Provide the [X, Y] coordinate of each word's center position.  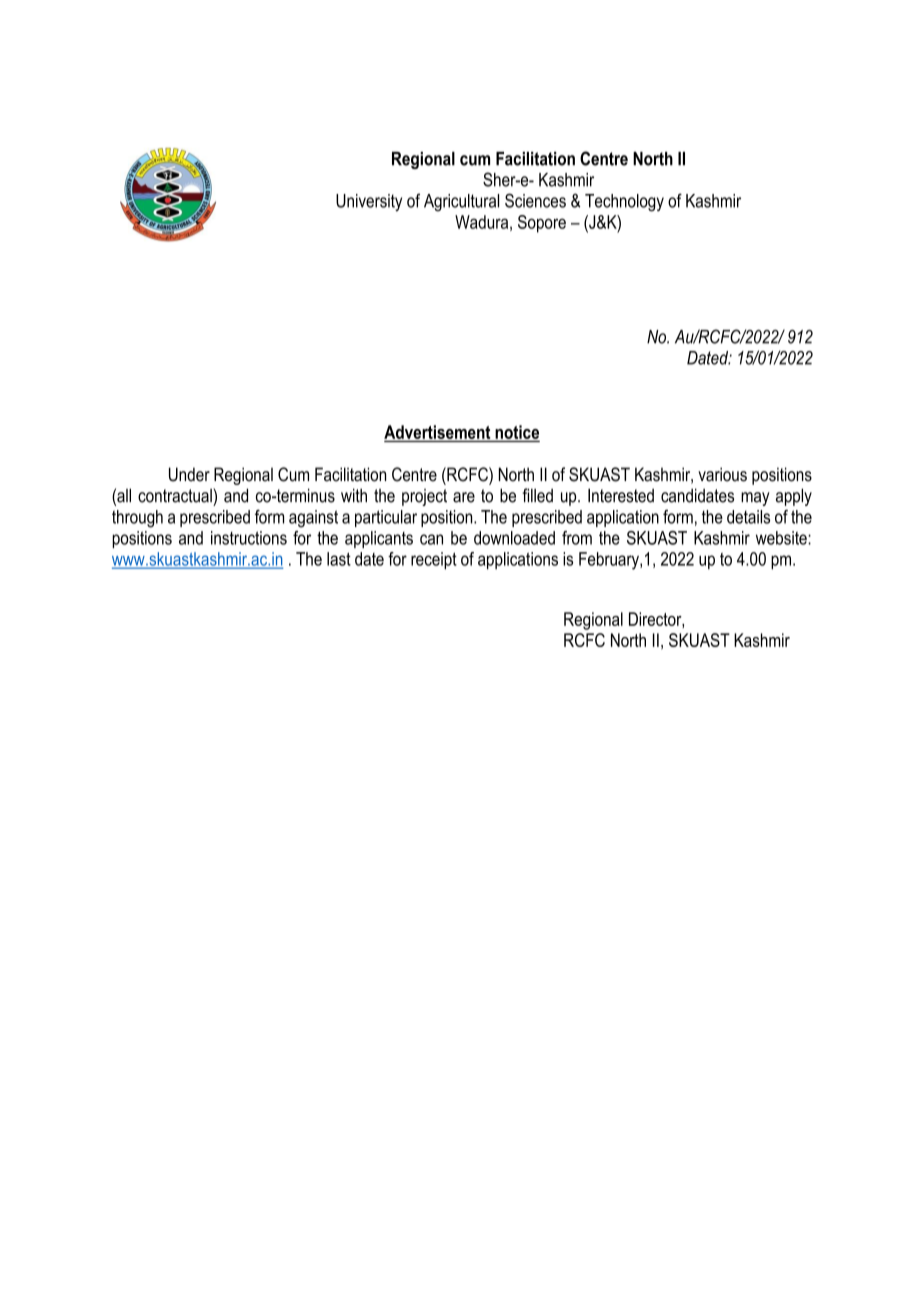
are [464, 497]
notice [516, 433]
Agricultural [461, 203]
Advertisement [438, 433]
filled [537, 495]
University [369, 203]
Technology [624, 203]
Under [189, 474]
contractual [176, 495]
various [722, 474]
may [755, 499]
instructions [249, 538]
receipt [434, 561]
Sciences [535, 200]
